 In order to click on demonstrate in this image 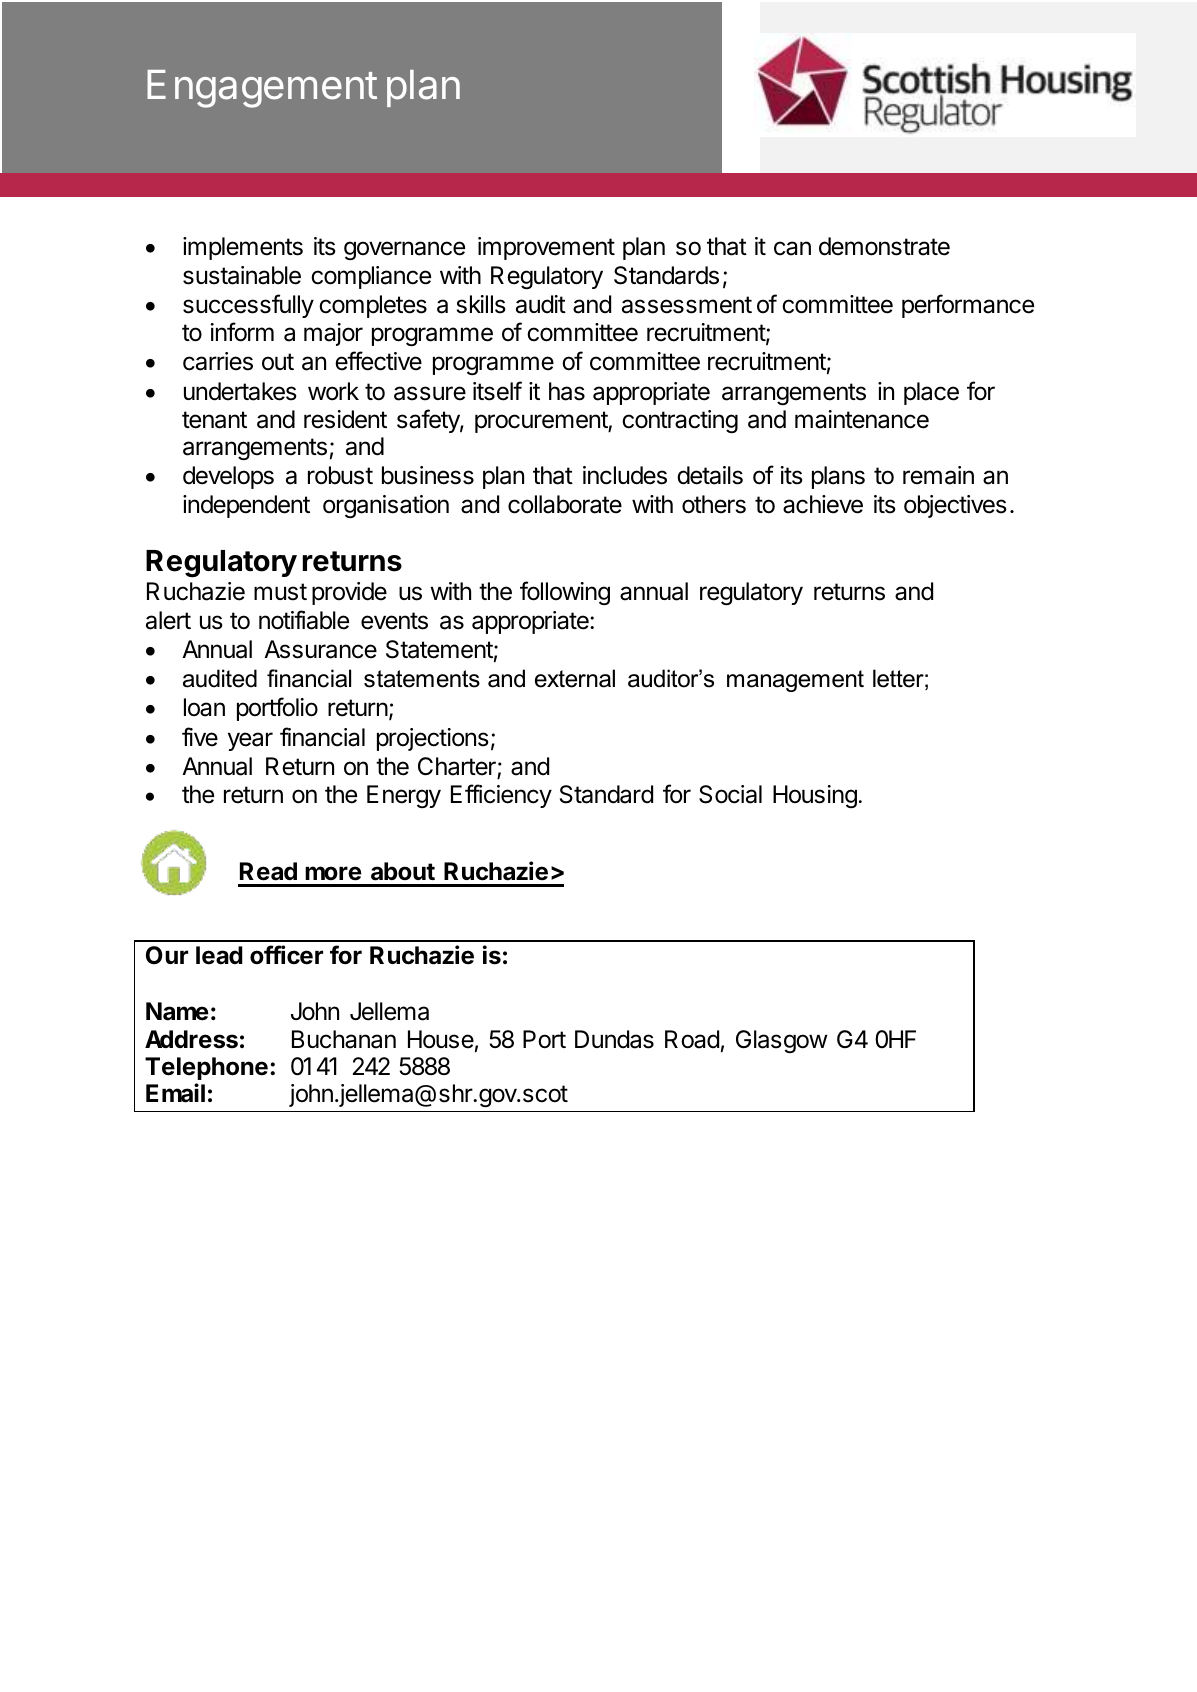, I will do `click(884, 246)`.
